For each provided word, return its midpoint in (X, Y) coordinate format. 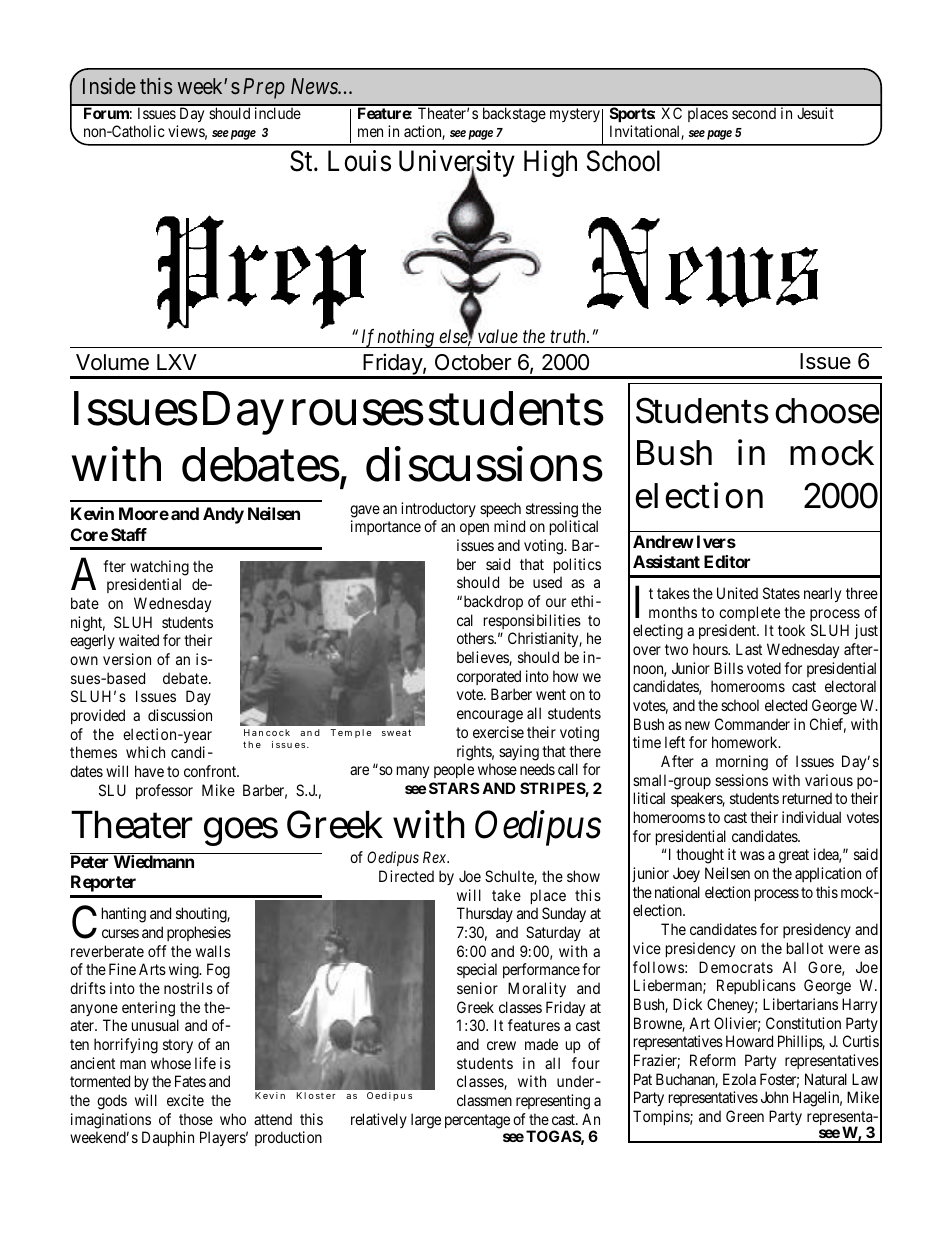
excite (185, 1100)
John (774, 1097)
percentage (477, 1121)
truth (569, 336)
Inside (109, 85)
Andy (223, 515)
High (550, 163)
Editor (727, 561)
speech (500, 509)
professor (164, 791)
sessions (741, 780)
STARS (454, 788)
